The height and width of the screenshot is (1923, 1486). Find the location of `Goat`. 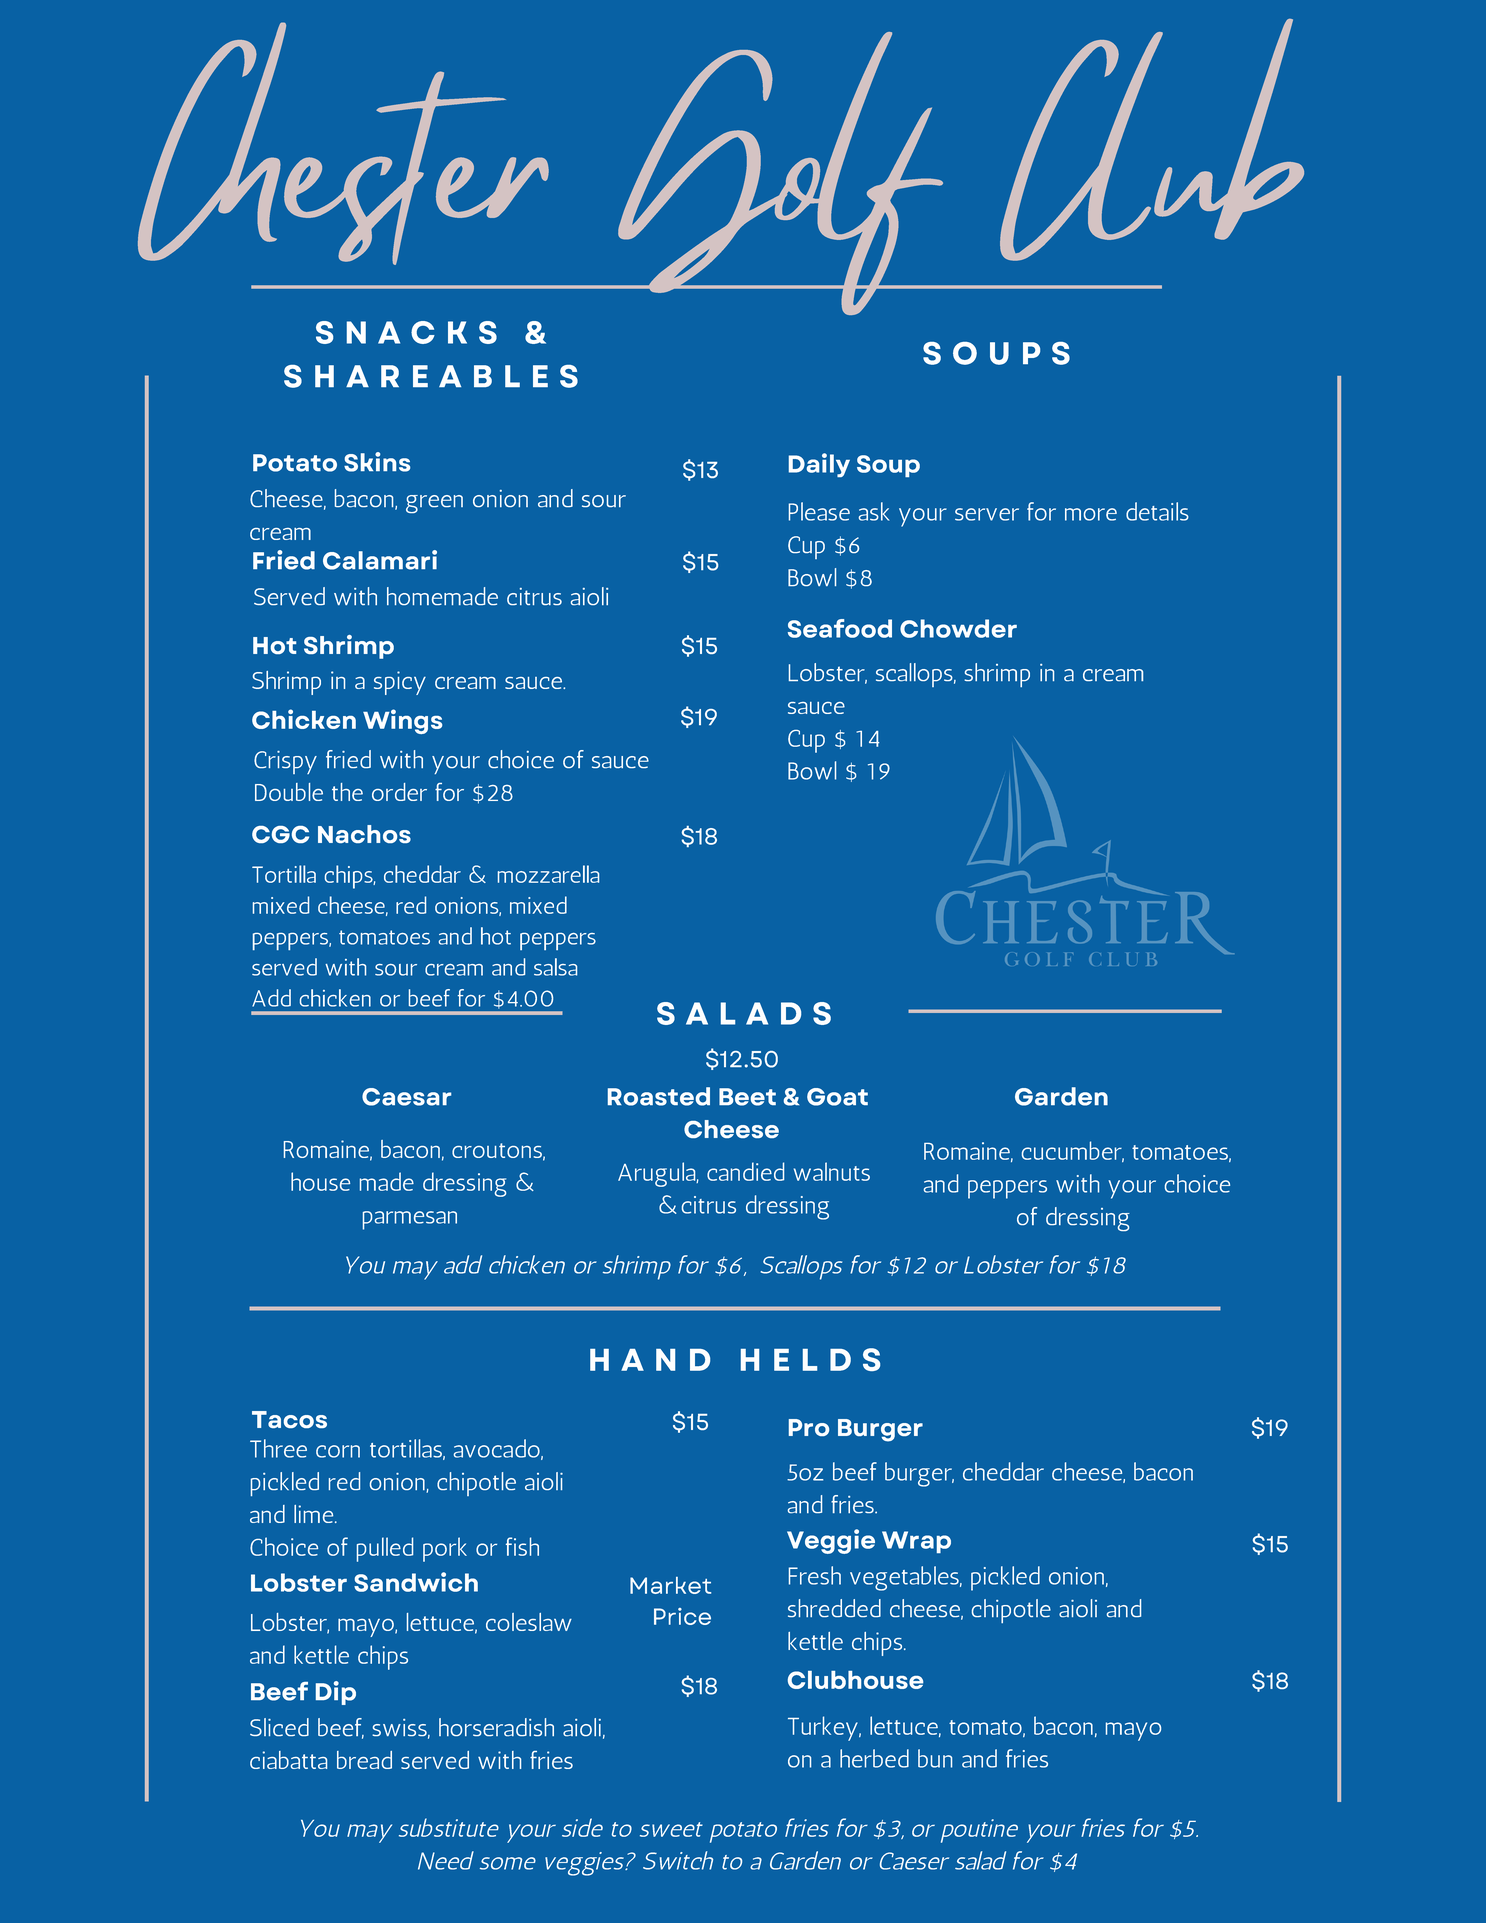

Goat is located at coordinates (837, 1097).
